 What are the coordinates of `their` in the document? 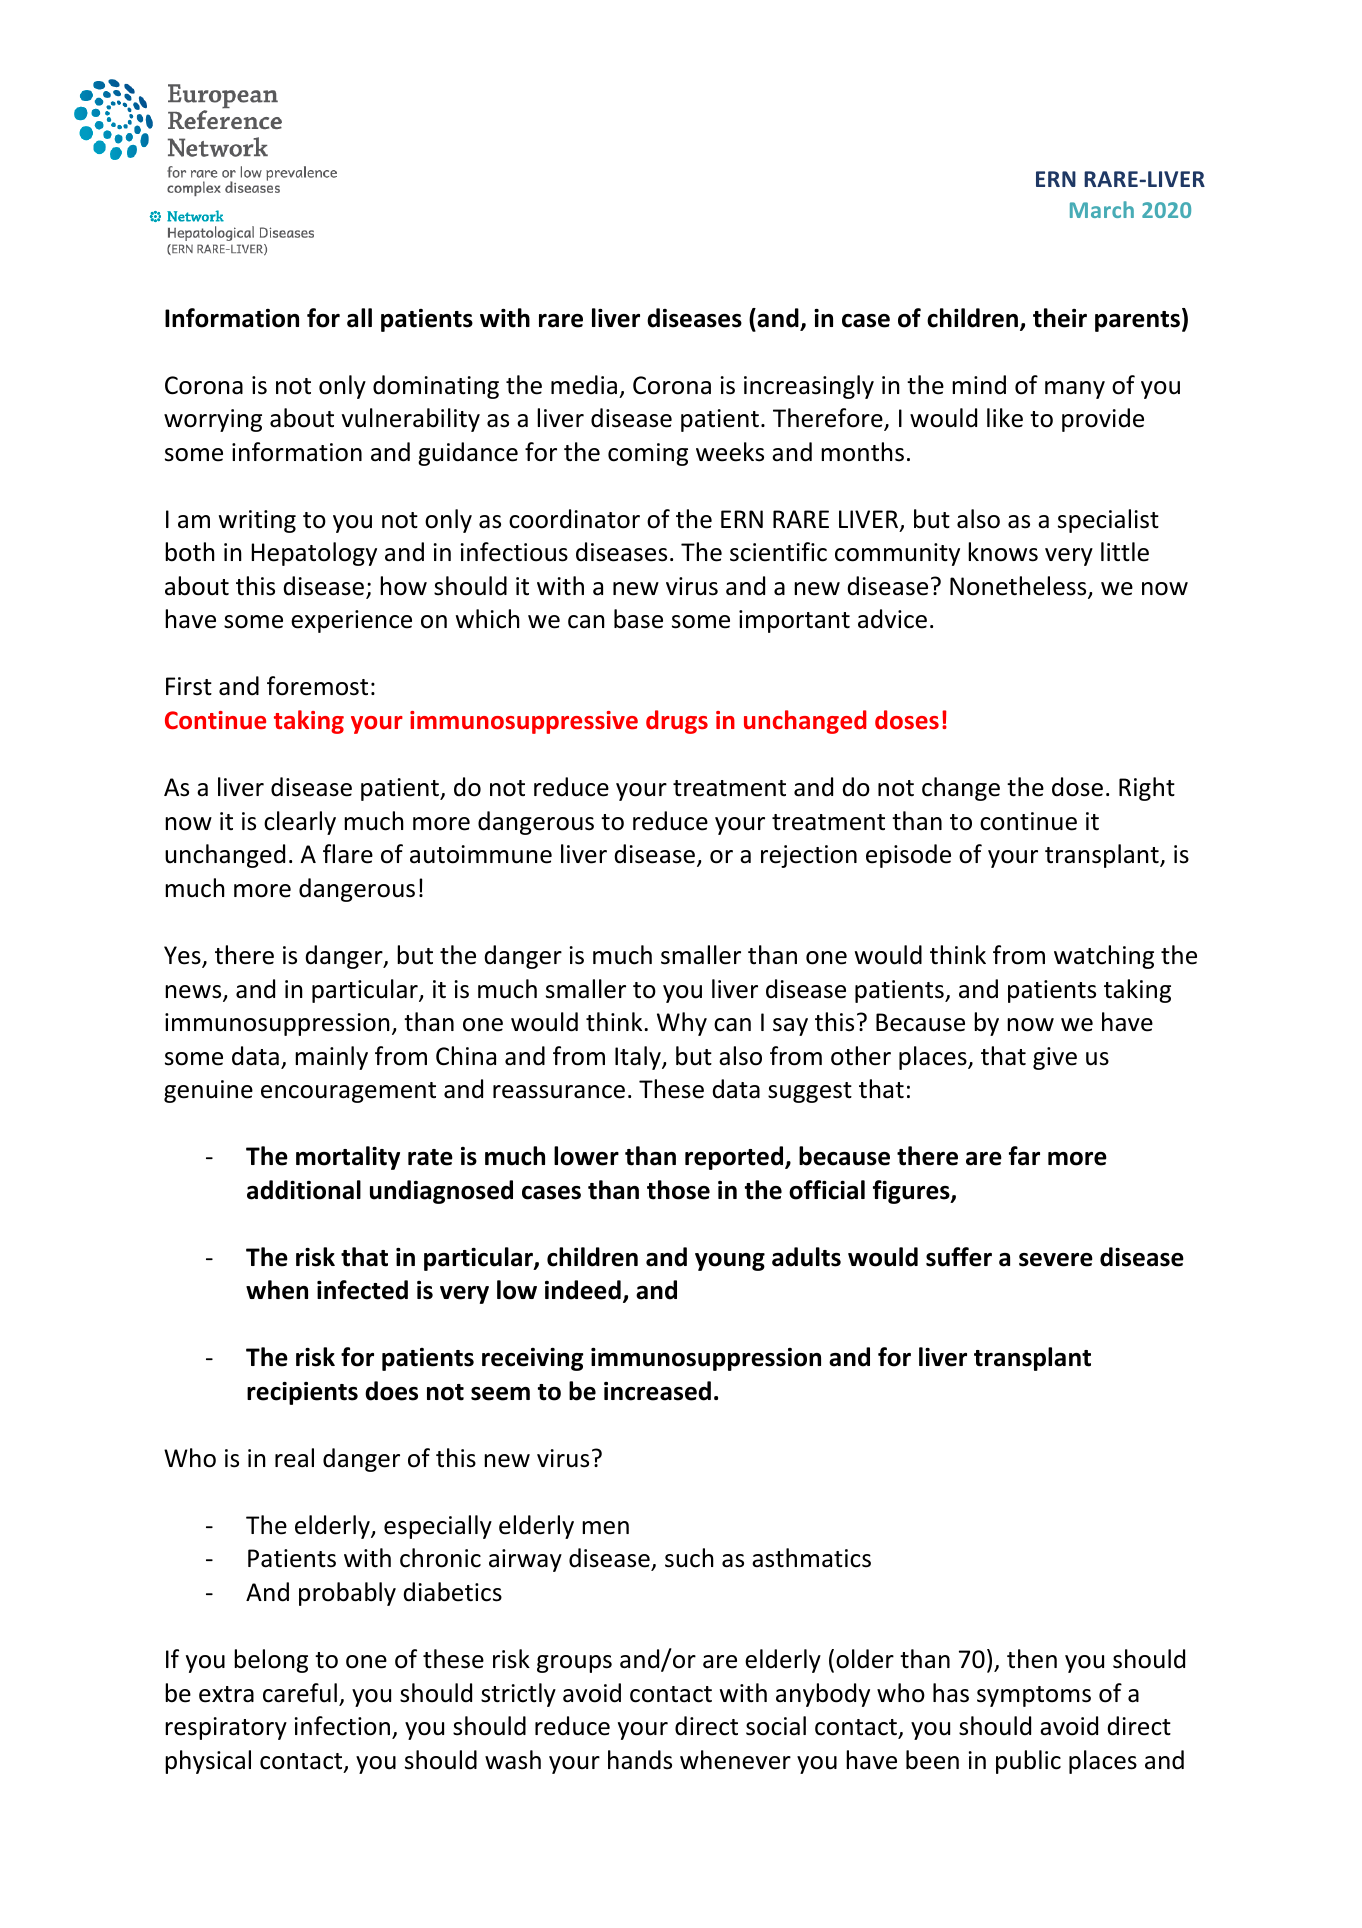 It's located at (1060, 318).
